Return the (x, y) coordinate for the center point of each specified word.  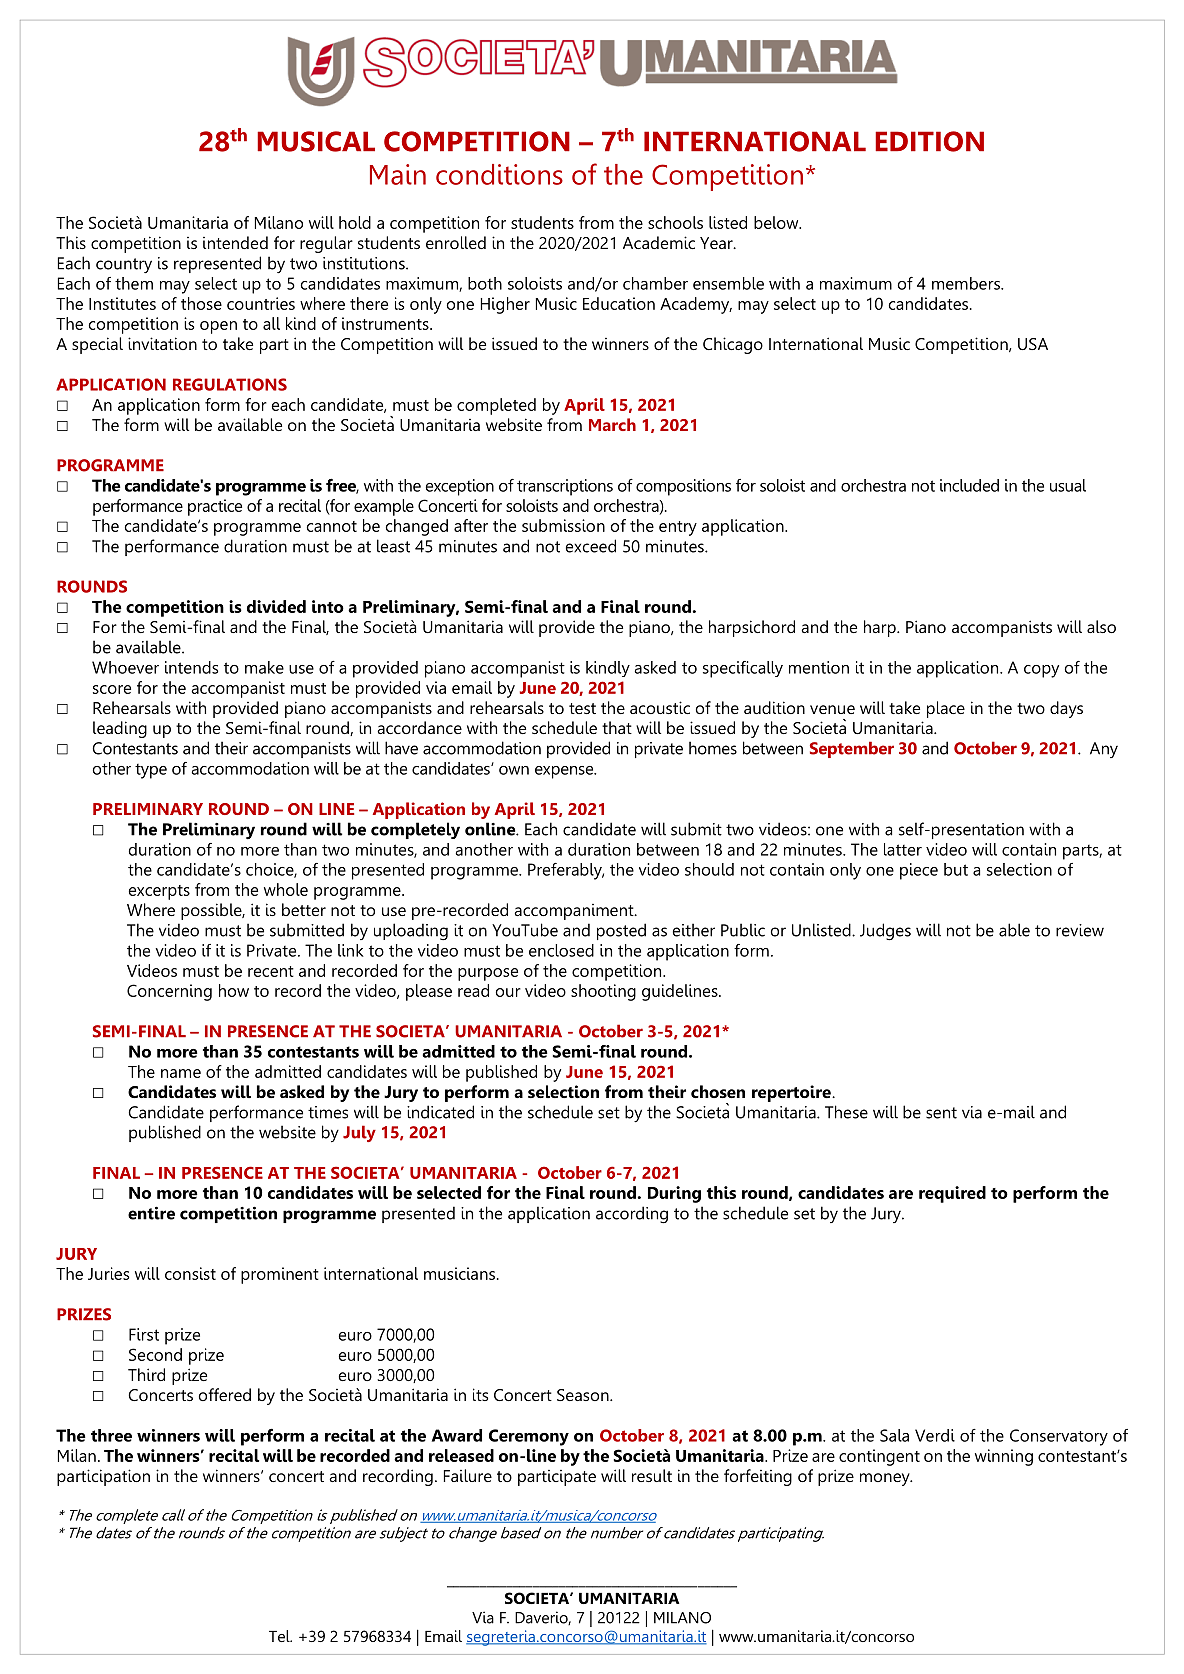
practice (215, 507)
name (181, 1073)
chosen (718, 1091)
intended (235, 242)
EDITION (929, 141)
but (956, 869)
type (151, 771)
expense (565, 772)
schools (675, 222)
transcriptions (565, 487)
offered (225, 1394)
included (969, 485)
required (952, 1194)
